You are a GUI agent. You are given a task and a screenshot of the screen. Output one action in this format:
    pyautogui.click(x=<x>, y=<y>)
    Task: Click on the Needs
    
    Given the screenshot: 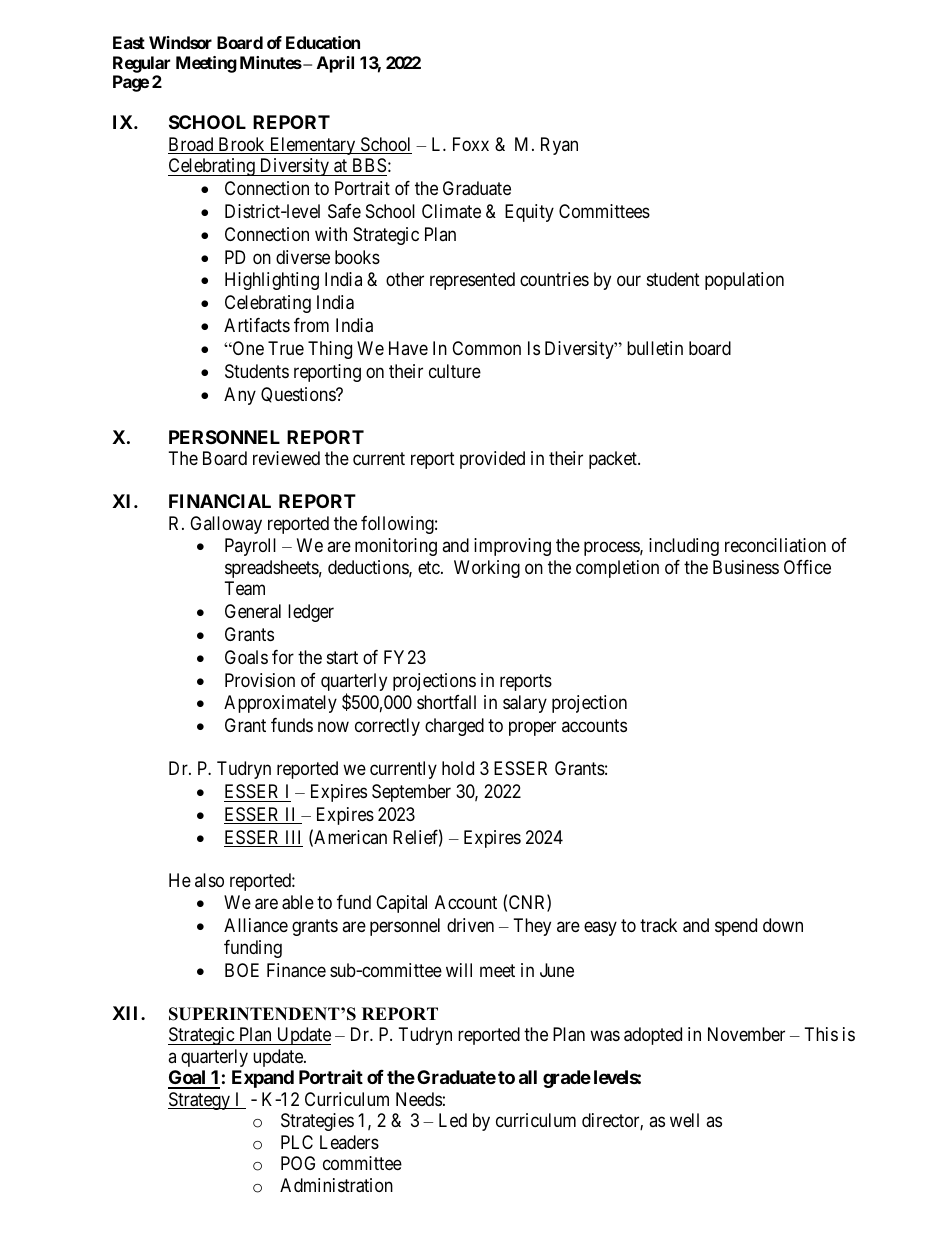 What is the action you would take?
    pyautogui.click(x=419, y=1099)
